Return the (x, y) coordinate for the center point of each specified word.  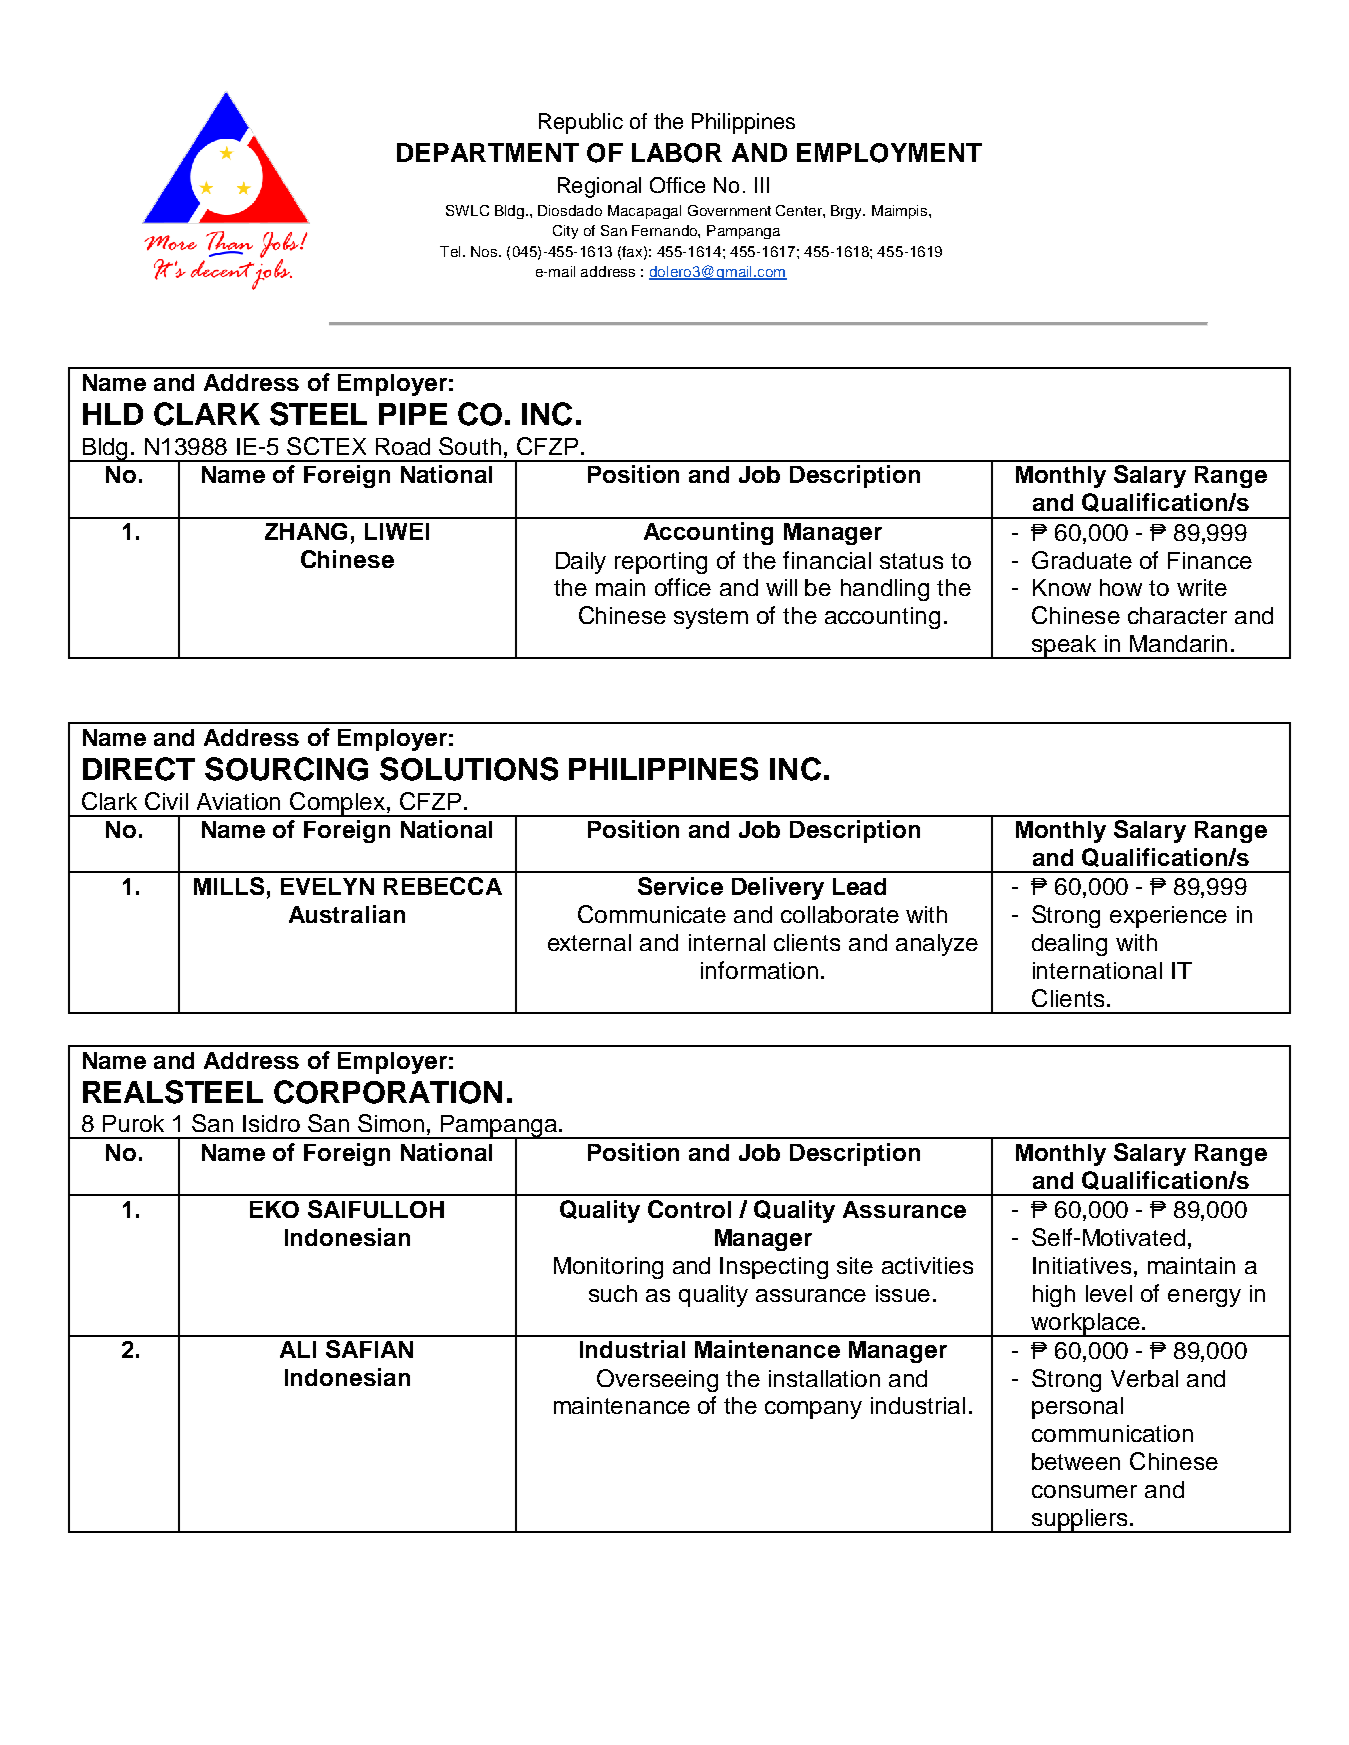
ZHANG (306, 531)
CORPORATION (388, 1092)
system (711, 618)
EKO (274, 1209)
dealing (1069, 945)
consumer (1084, 1491)
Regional (599, 187)
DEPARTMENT (488, 152)
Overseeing (657, 1380)
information (759, 970)
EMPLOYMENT (889, 153)
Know (1062, 587)
